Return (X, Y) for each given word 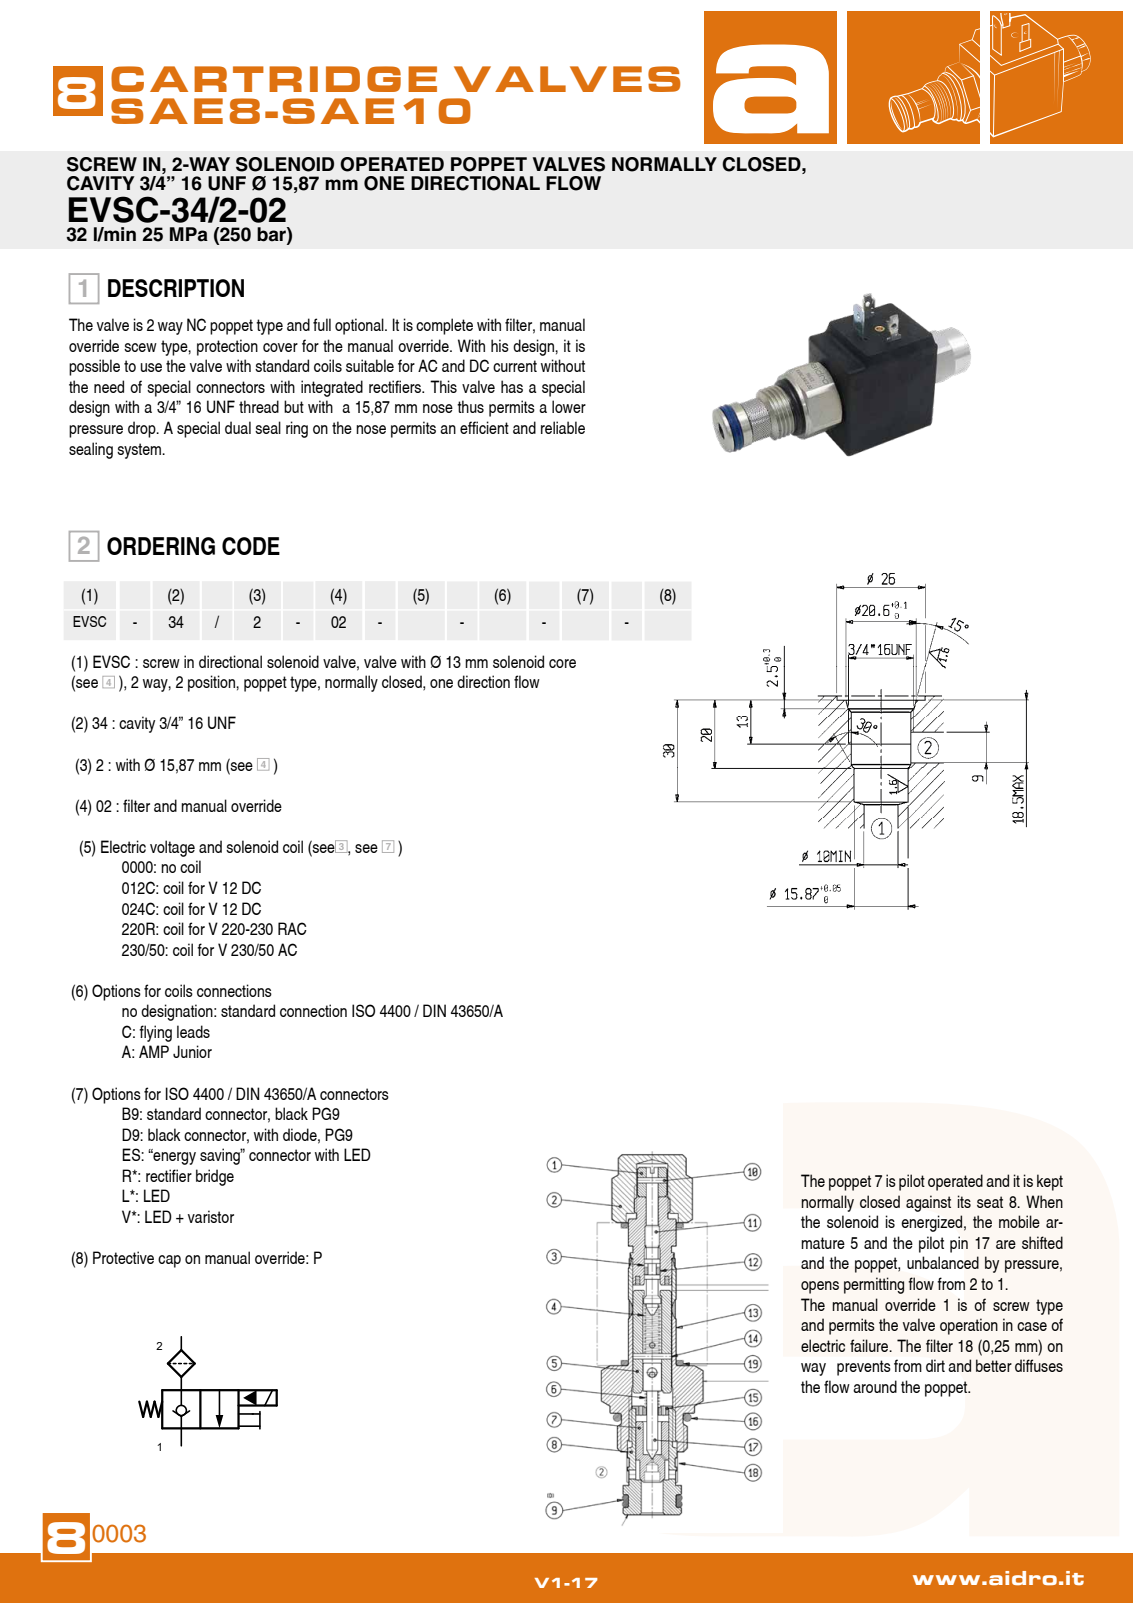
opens (820, 1287)
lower (569, 406)
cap (169, 1261)
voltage (172, 848)
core (562, 663)
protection (227, 347)
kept (1050, 1182)
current (515, 366)
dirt (935, 1365)
